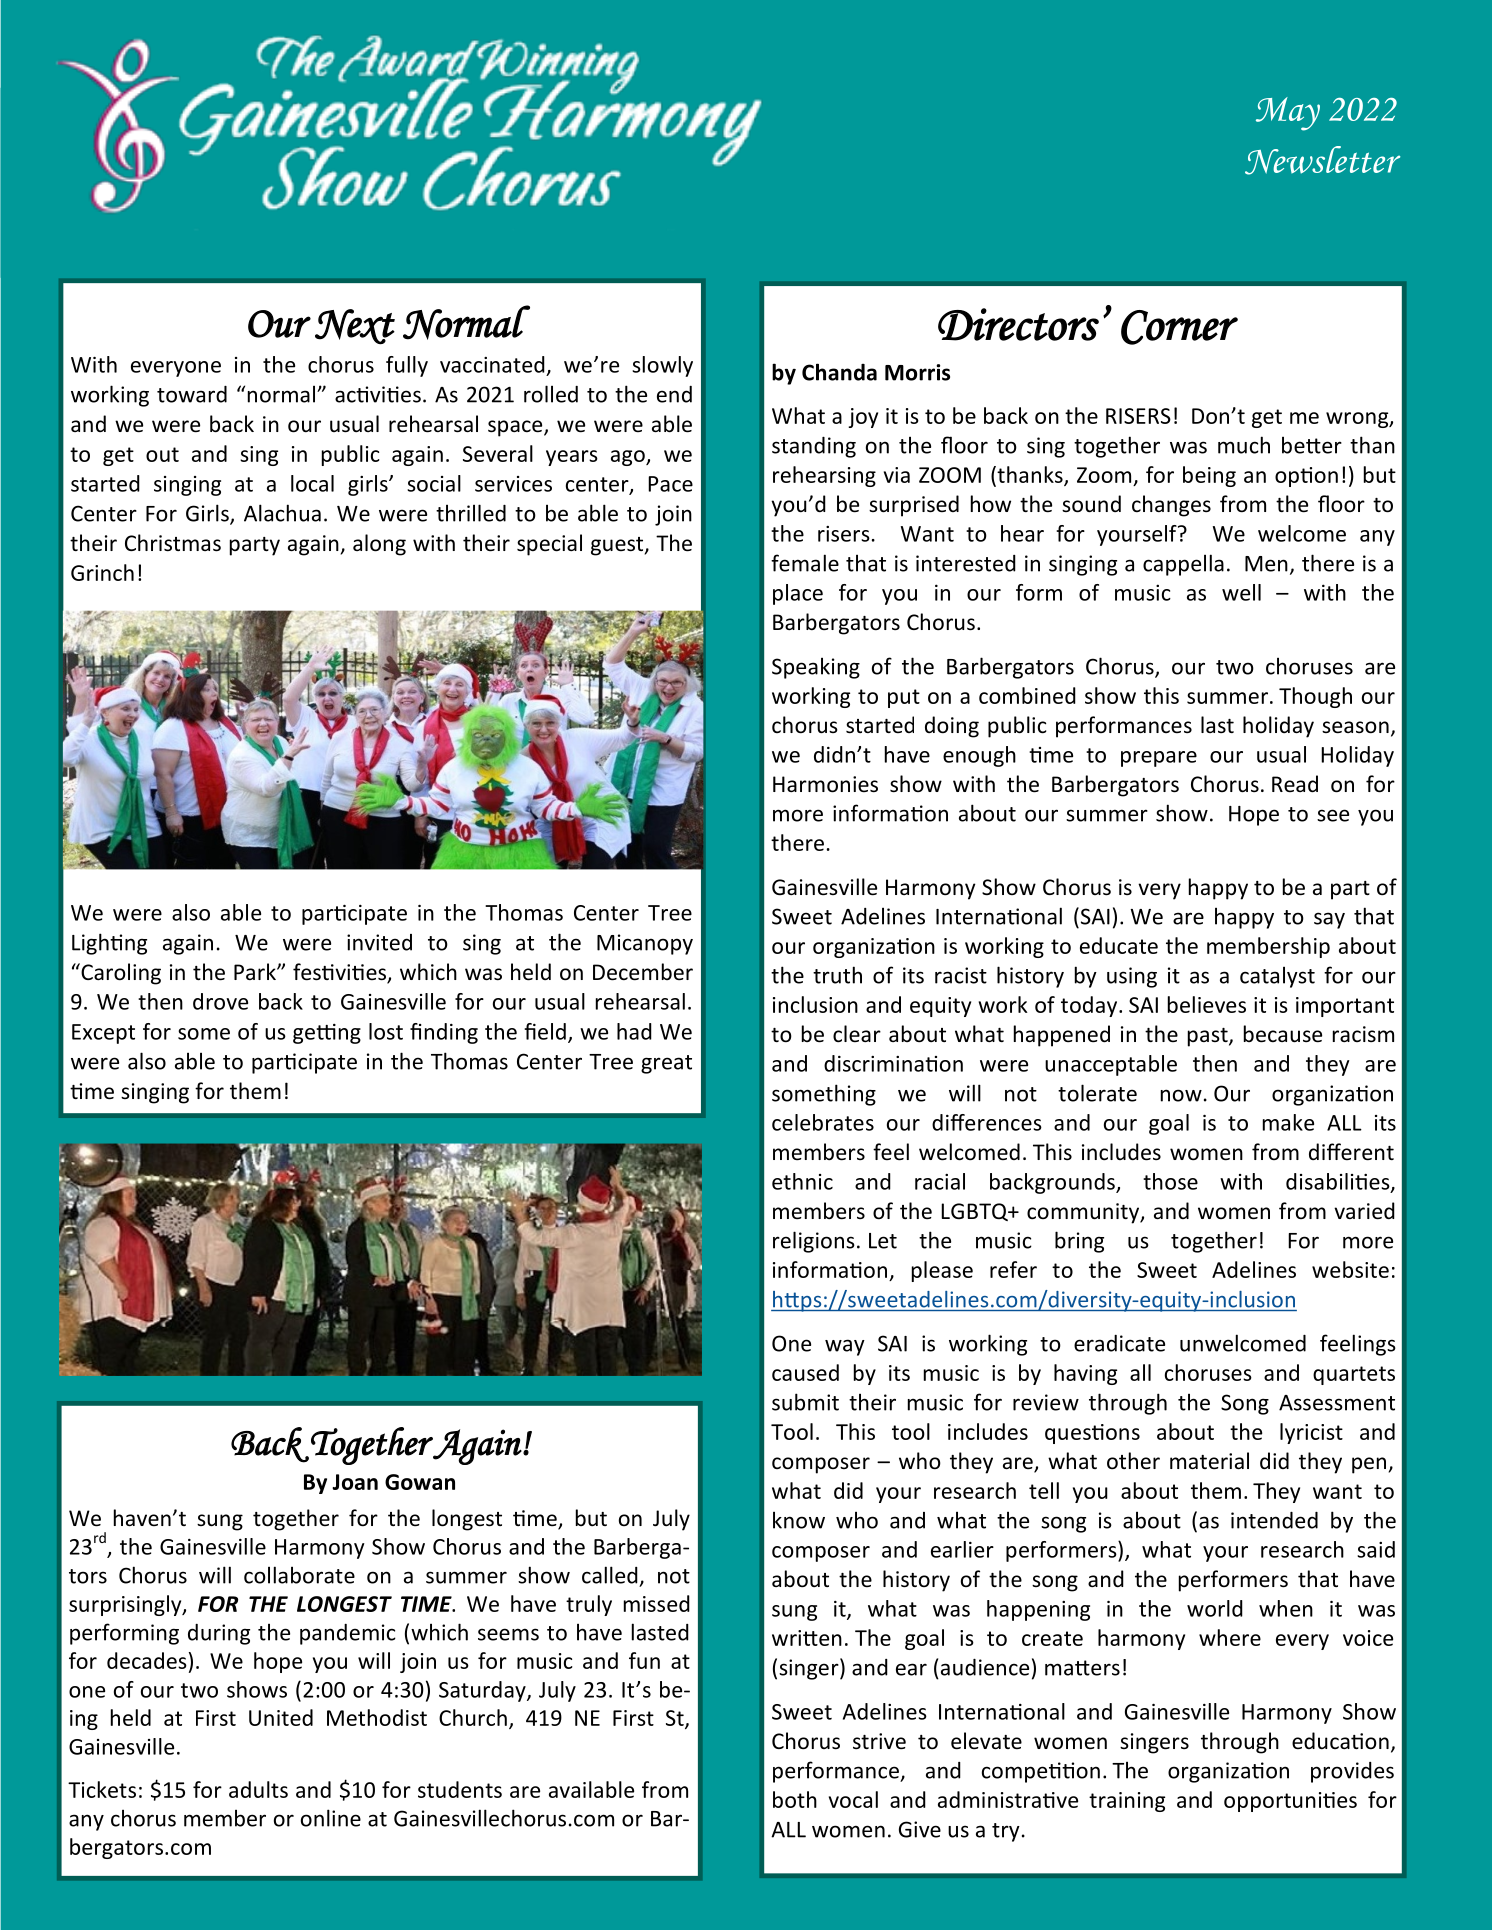 The image size is (1492, 1930). Describe the element at coordinates (814, 1242) in the image. I see `religions` at that location.
